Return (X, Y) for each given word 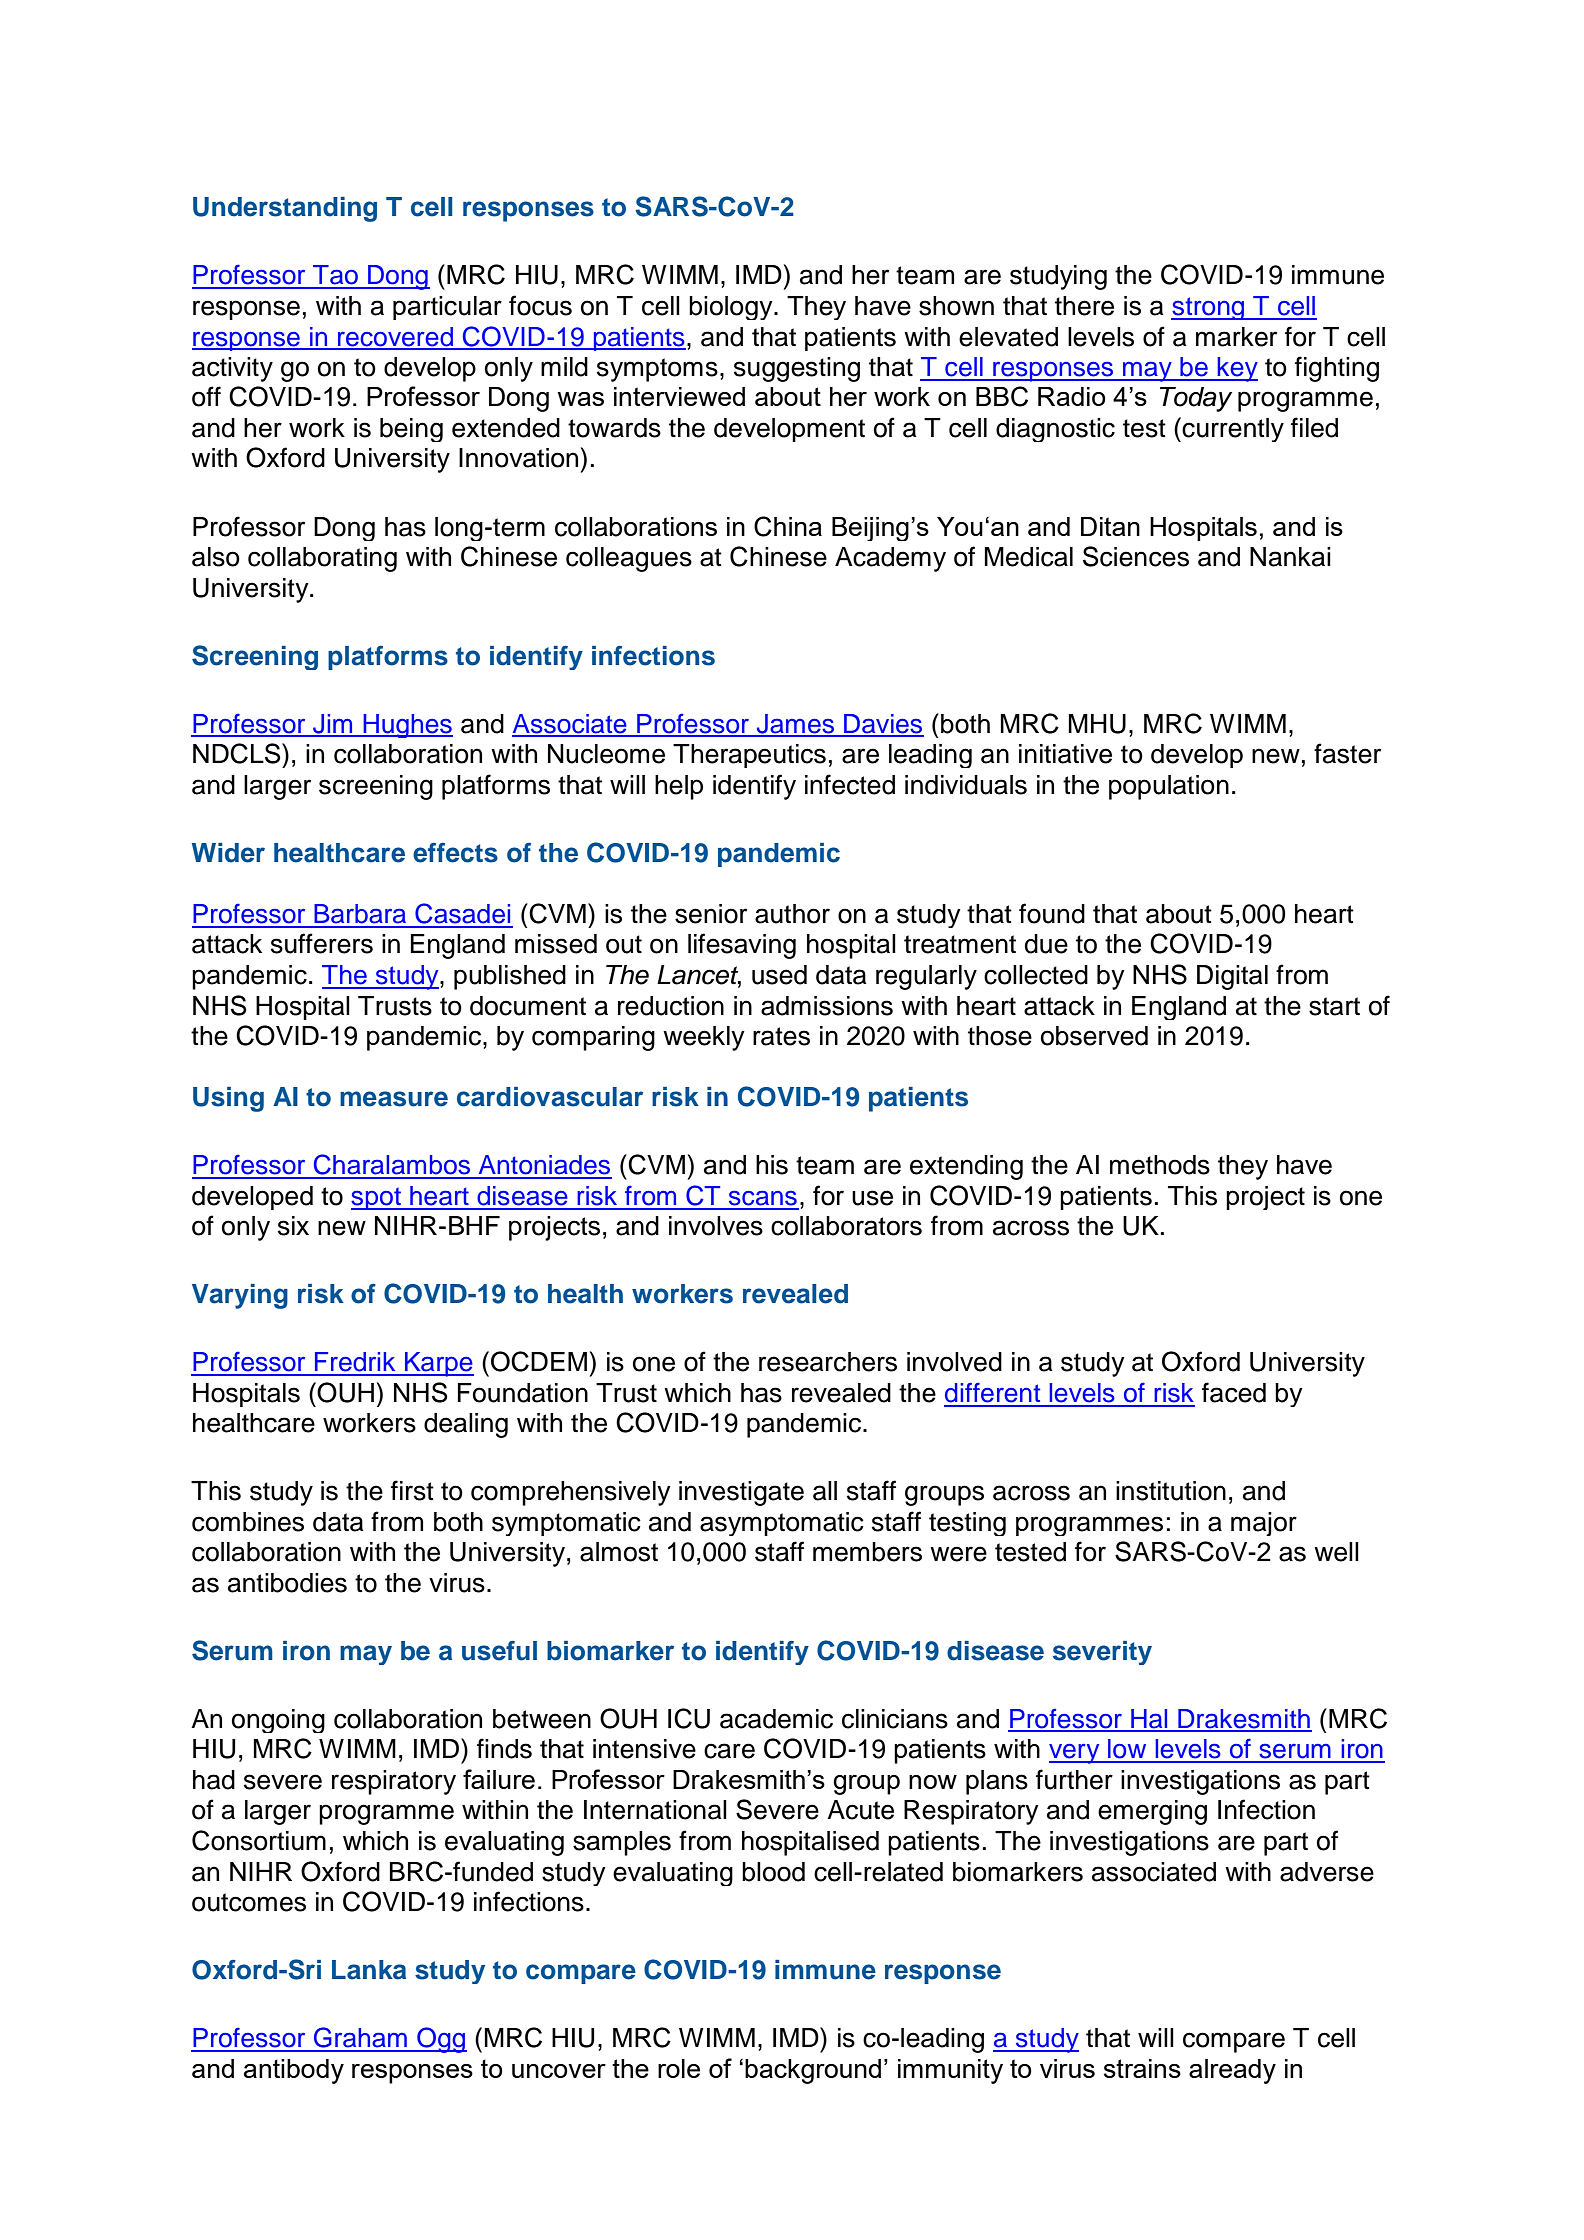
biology (732, 308)
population (1169, 787)
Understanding (285, 209)
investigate (741, 1493)
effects (455, 853)
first (412, 1490)
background (813, 2071)
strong (1209, 308)
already (1232, 2071)
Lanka (369, 1970)
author (792, 914)
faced (1234, 1392)
